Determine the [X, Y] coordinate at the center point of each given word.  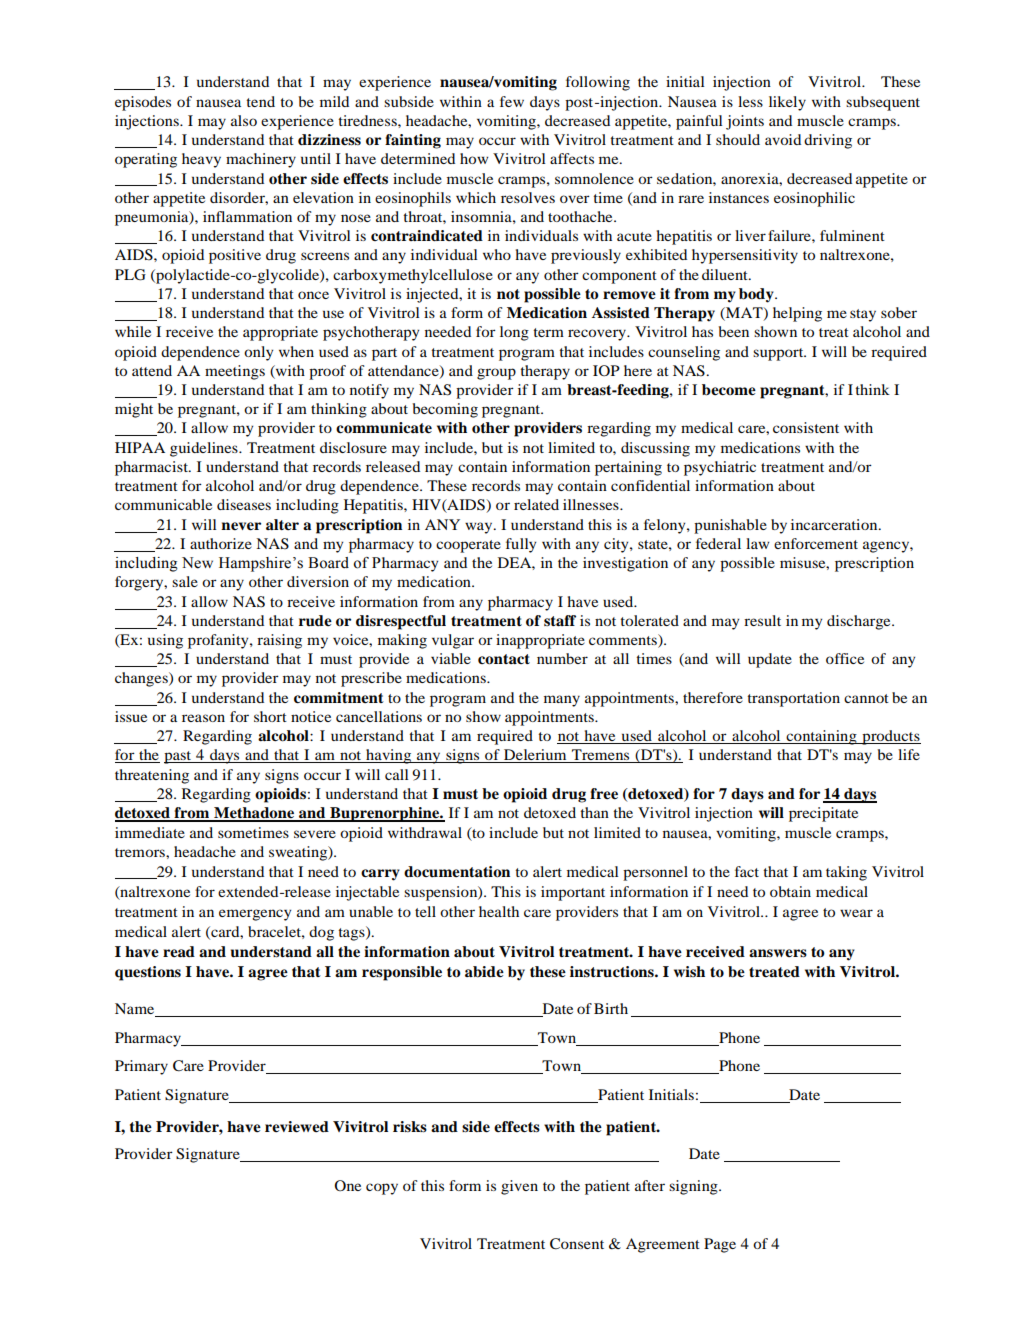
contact [504, 659]
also [244, 120]
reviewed [297, 1127]
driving [828, 141]
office [845, 658]
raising [279, 641]
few [512, 101]
